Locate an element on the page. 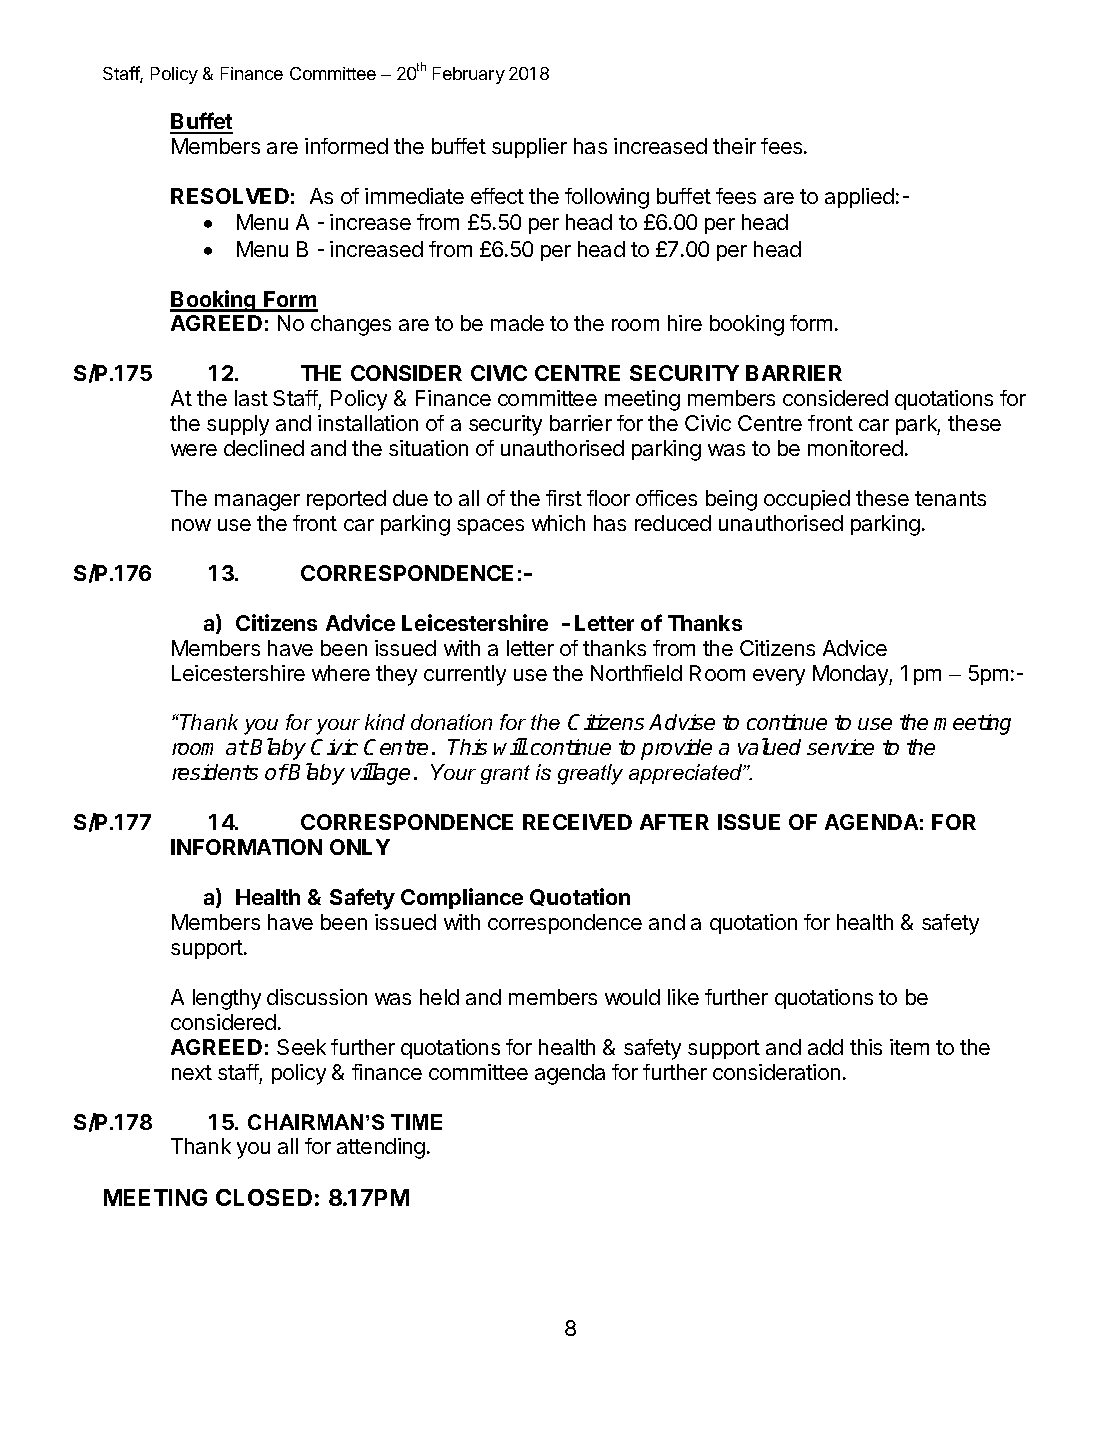 Image resolution: width=1106 pixels, height=1431 pixels. TIME is located at coordinates (416, 1122).
